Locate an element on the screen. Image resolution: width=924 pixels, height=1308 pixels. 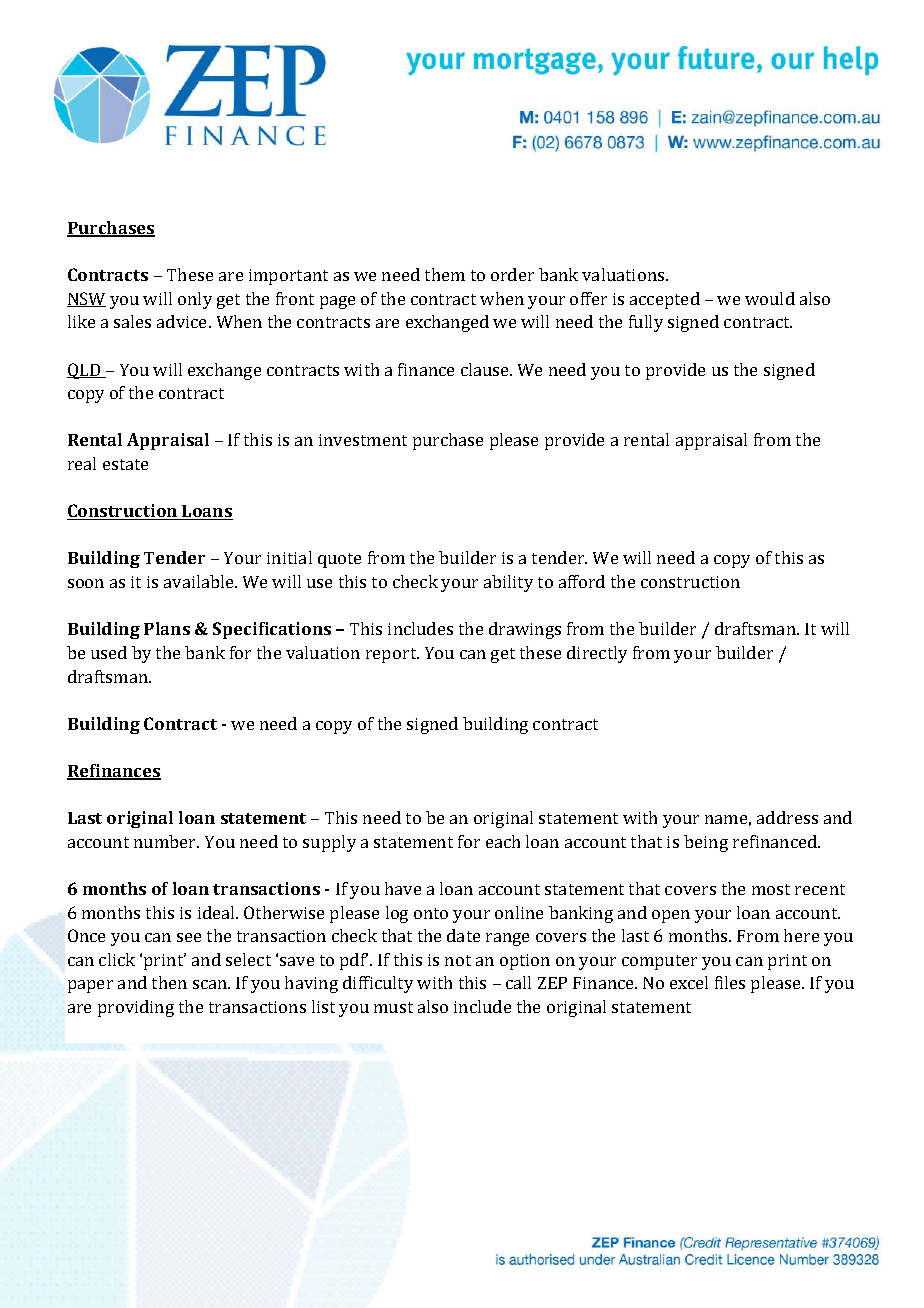
them is located at coordinates (445, 274).
